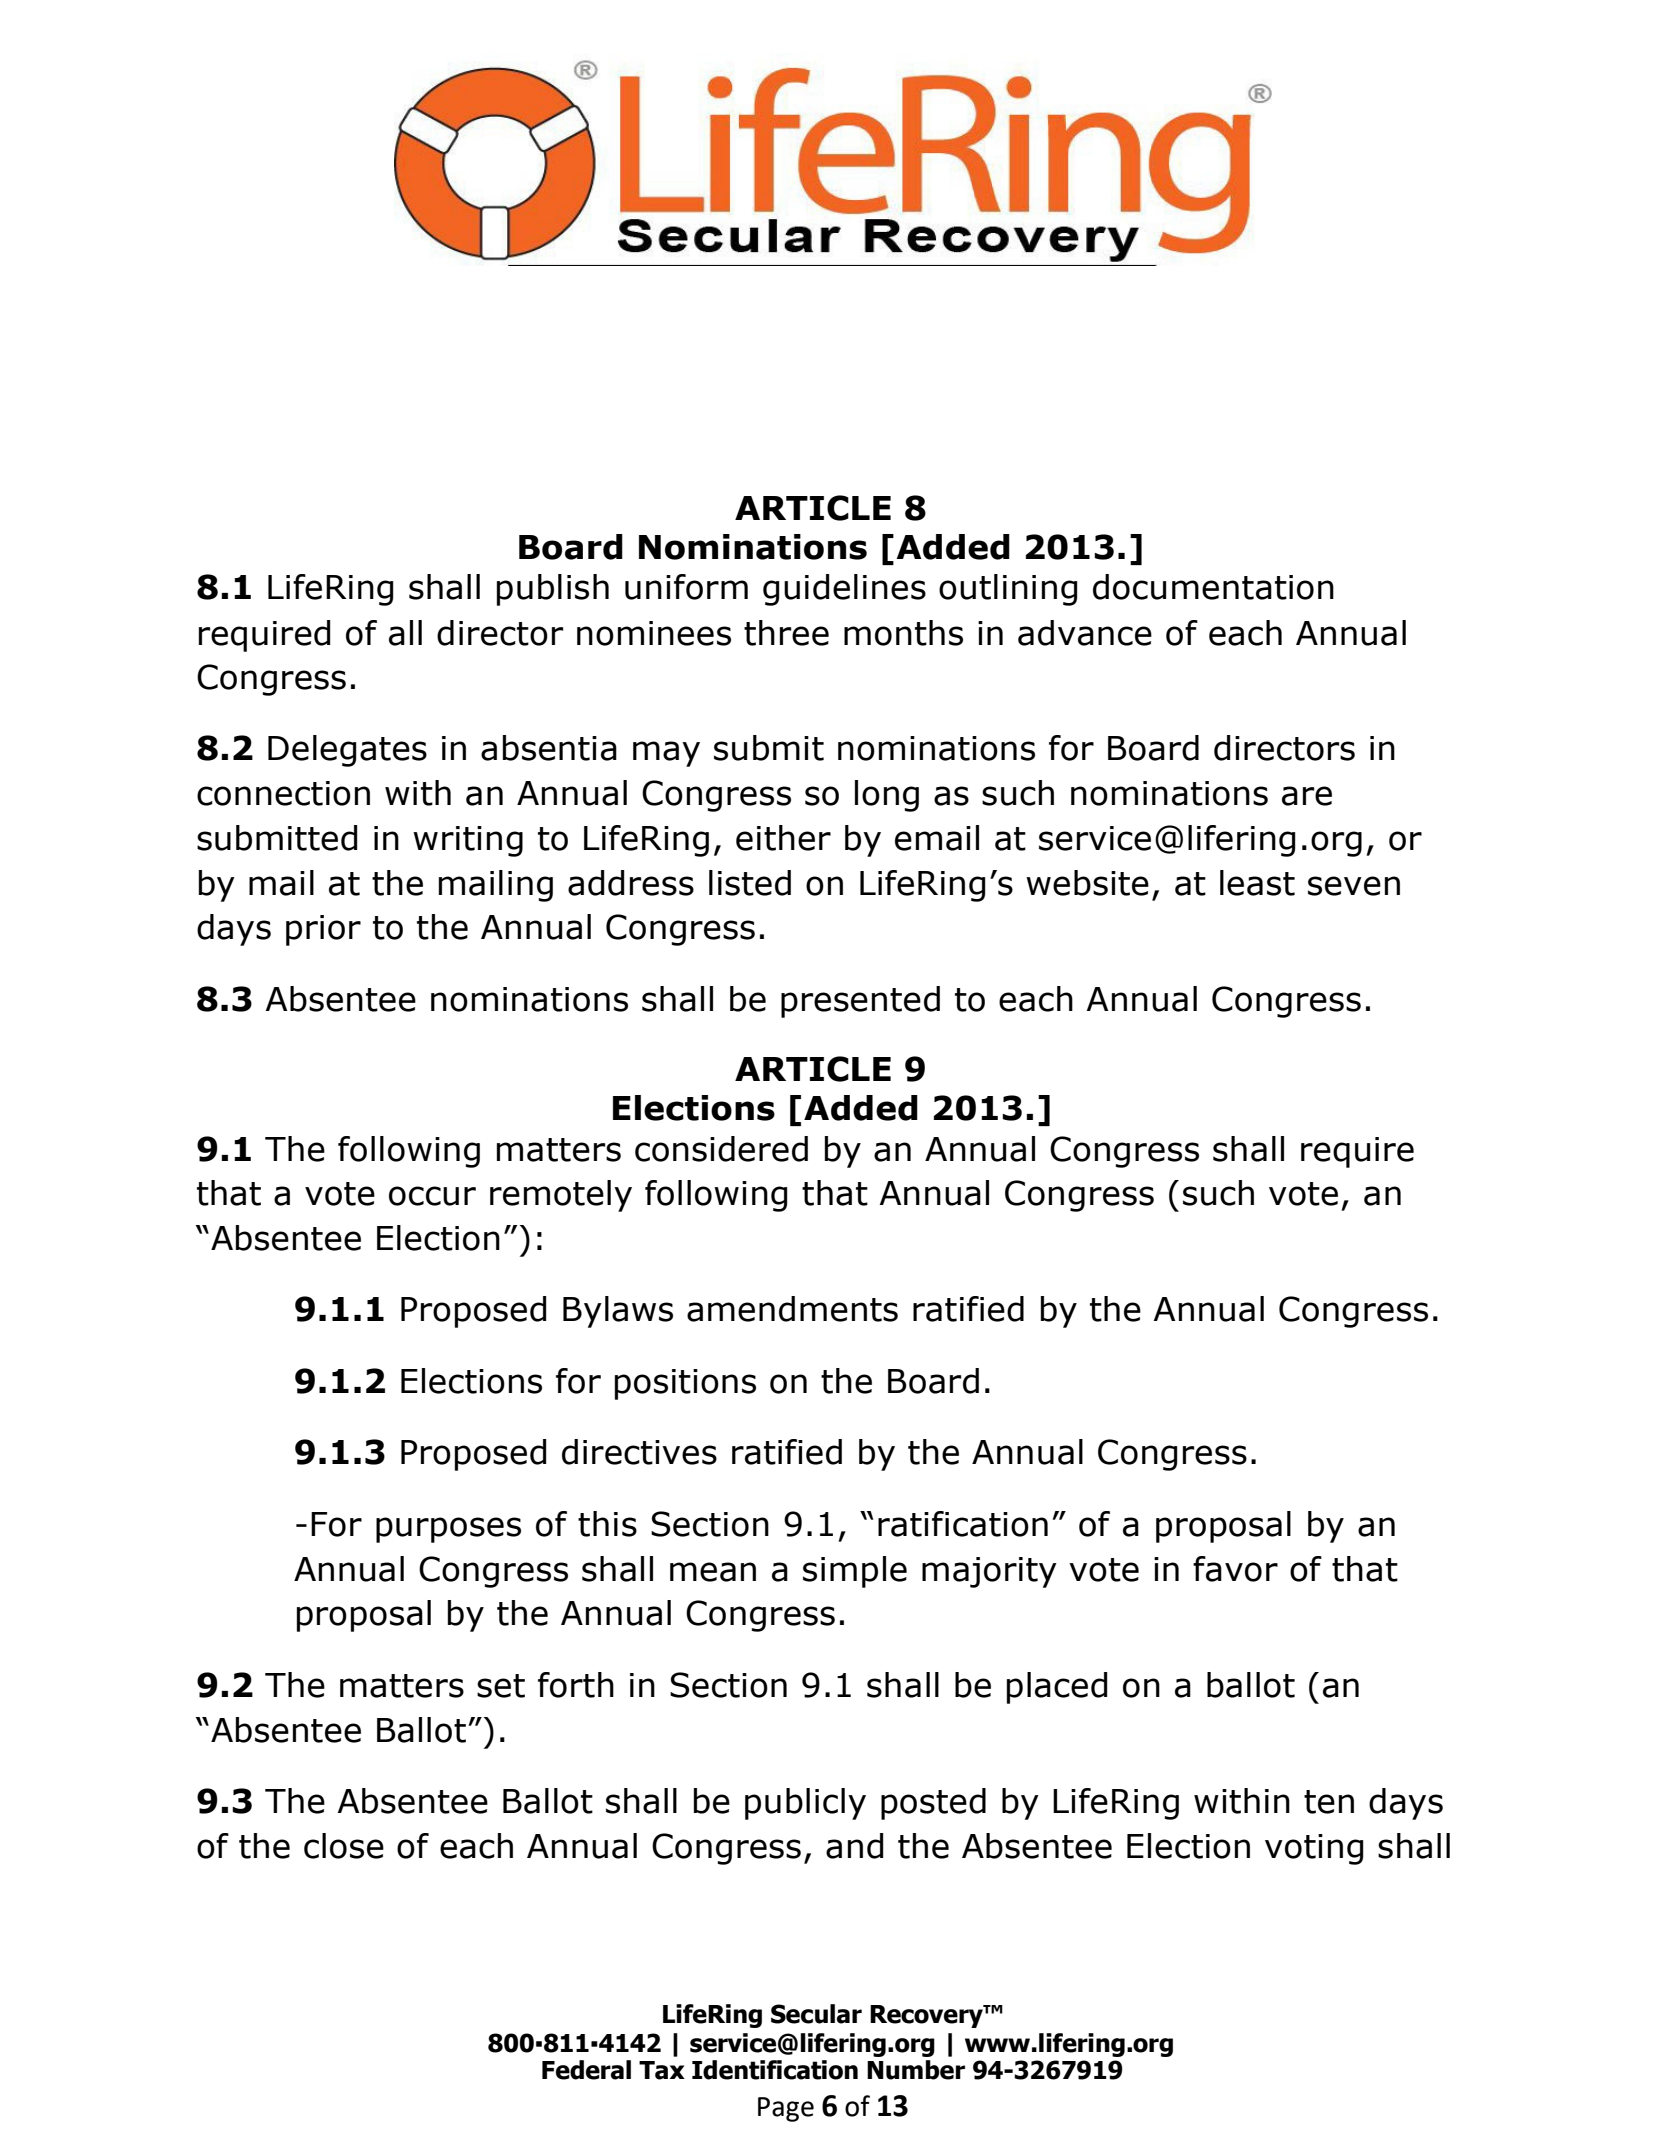 The image size is (1666, 2156). I want to click on favor, so click(1235, 1569).
